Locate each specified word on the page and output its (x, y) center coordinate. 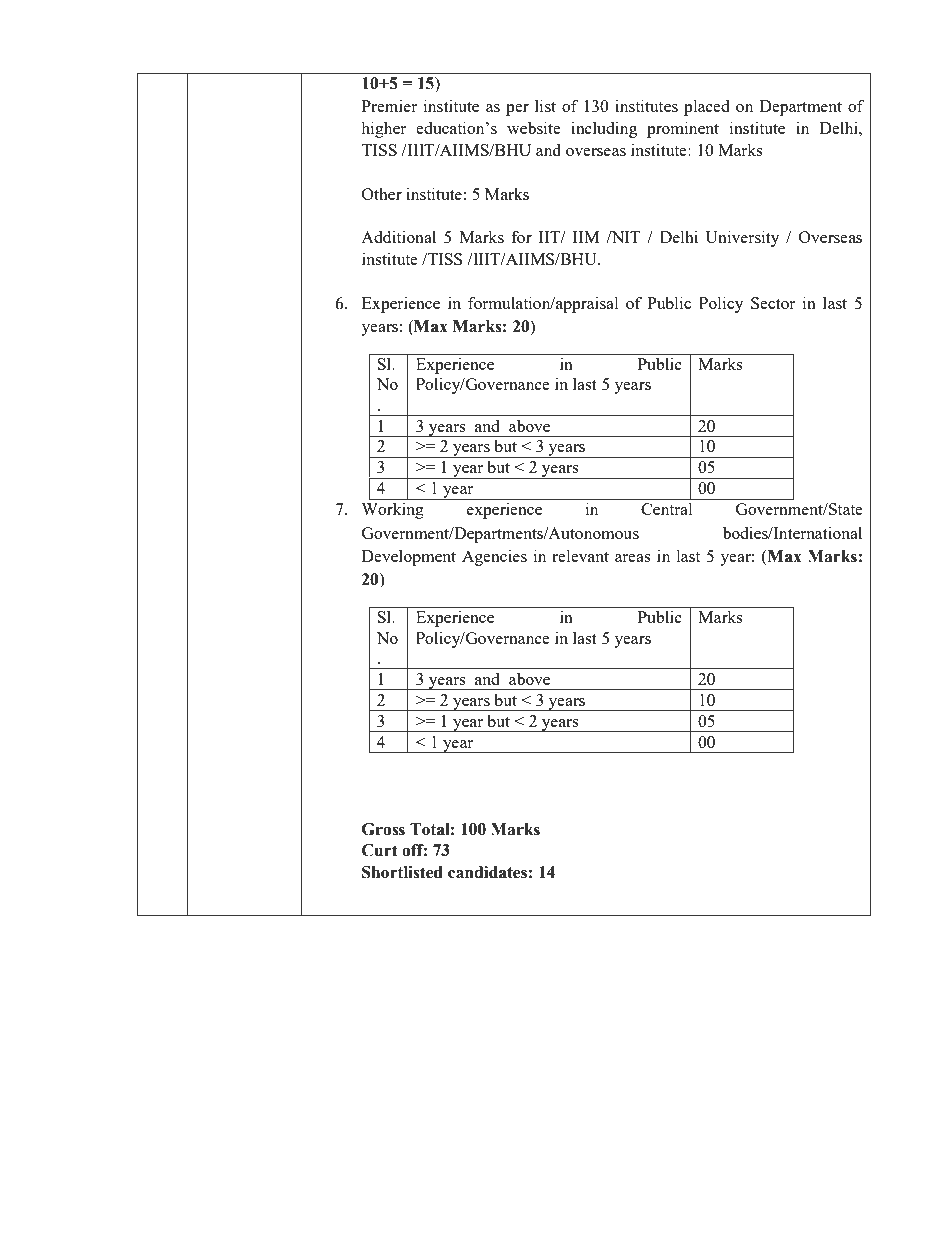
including (604, 129)
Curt (380, 850)
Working (392, 510)
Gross (383, 829)
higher (383, 129)
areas (633, 558)
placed (707, 108)
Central (667, 509)
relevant (580, 556)
